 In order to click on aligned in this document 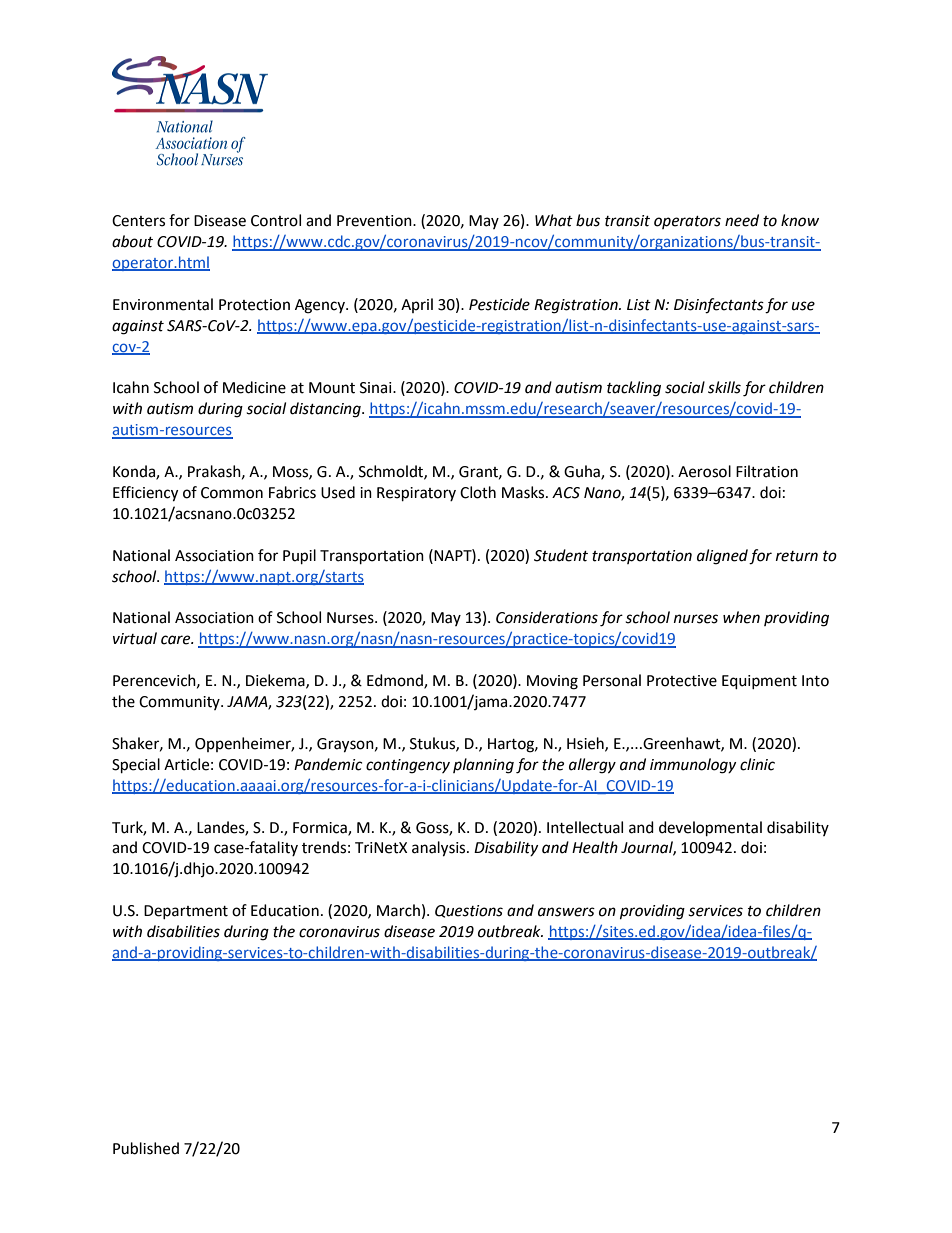, I will do `click(722, 557)`.
